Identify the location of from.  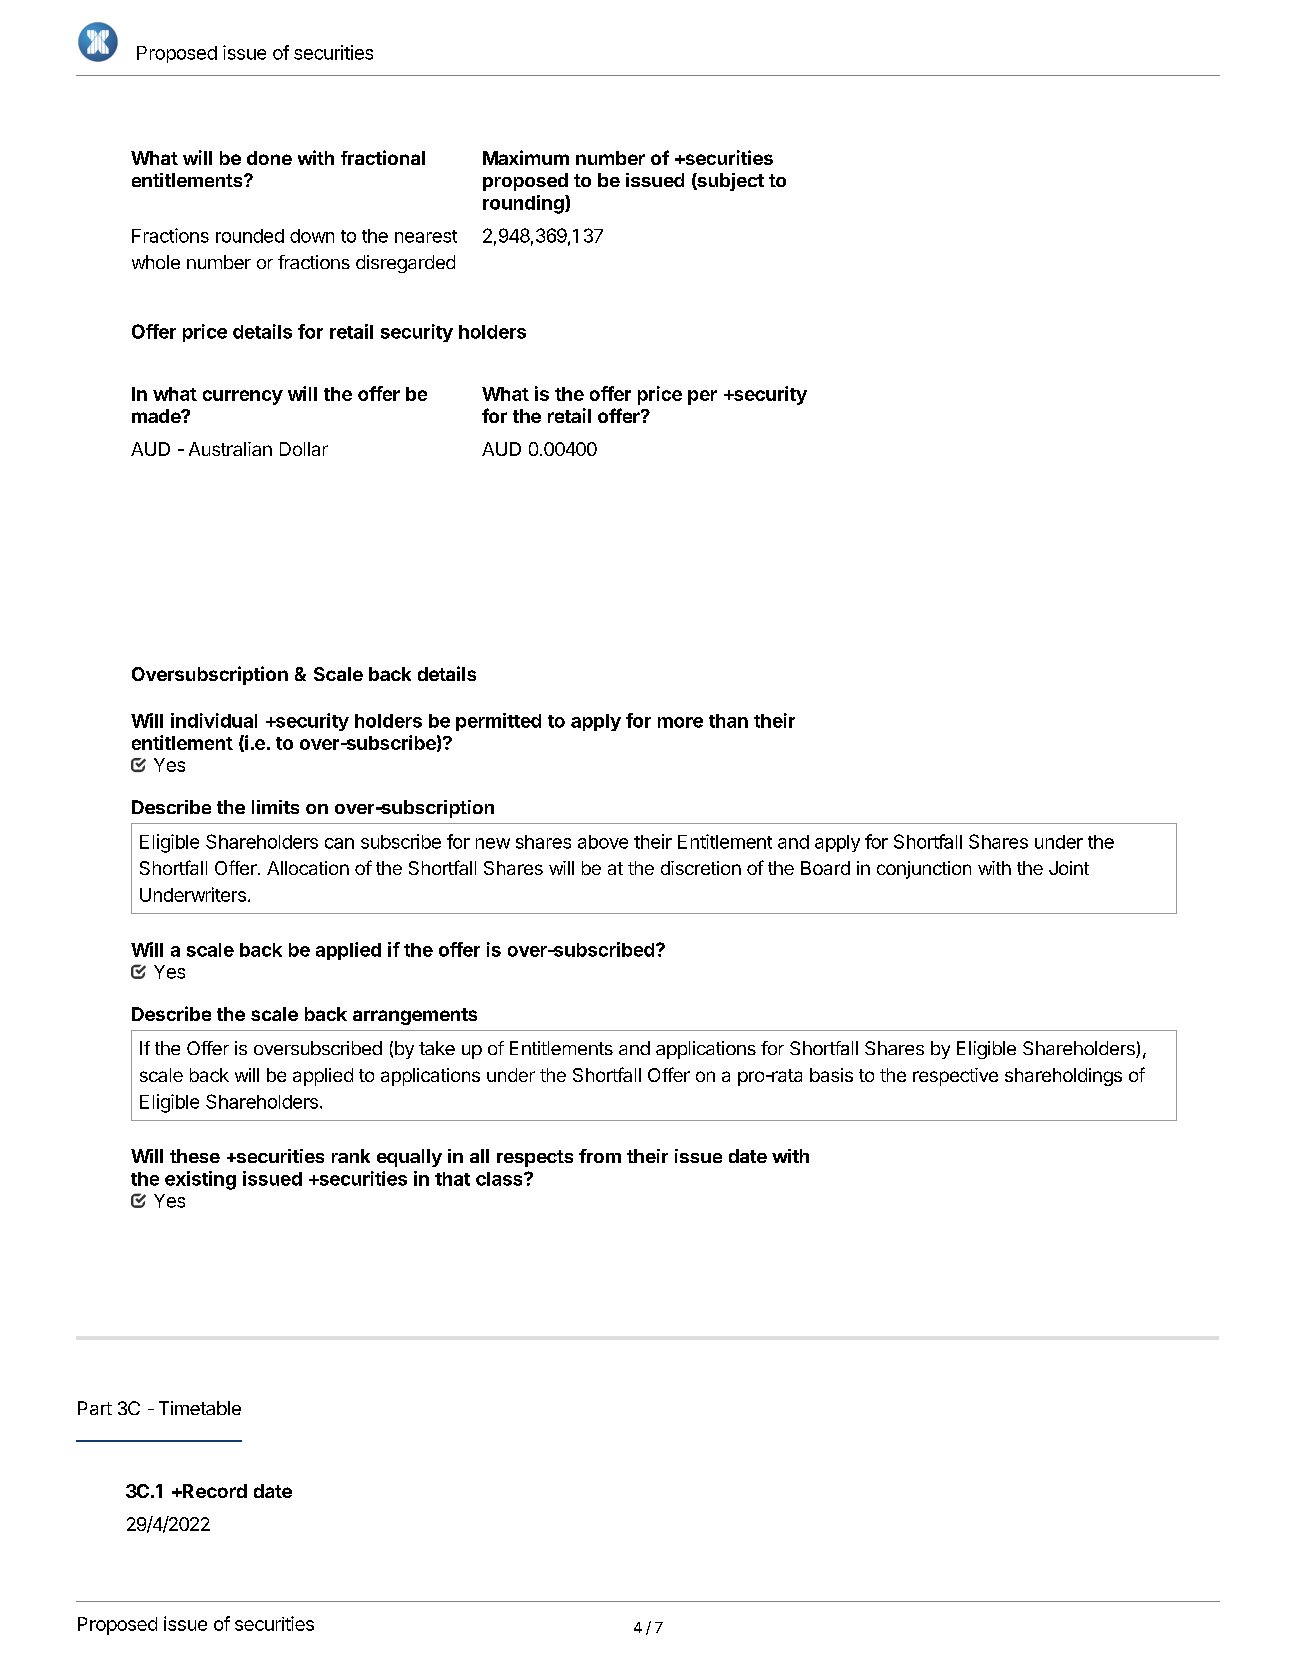
(600, 1156).
